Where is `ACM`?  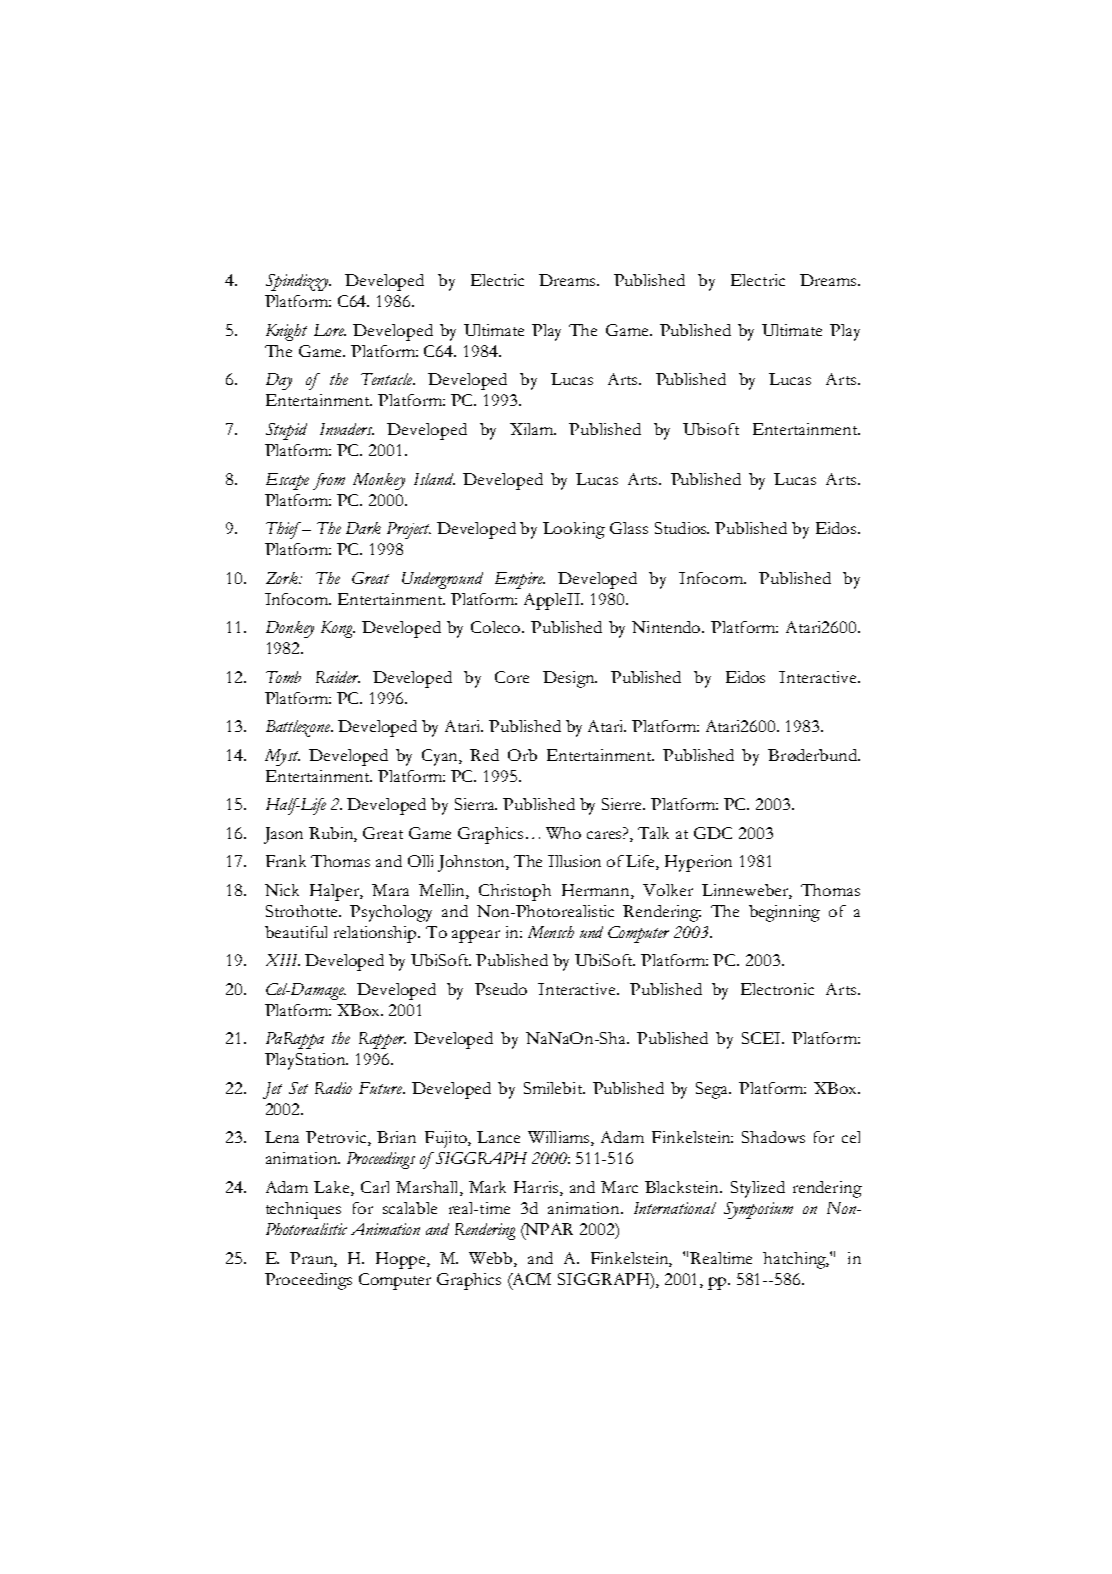
ACM is located at coordinates (530, 1280).
